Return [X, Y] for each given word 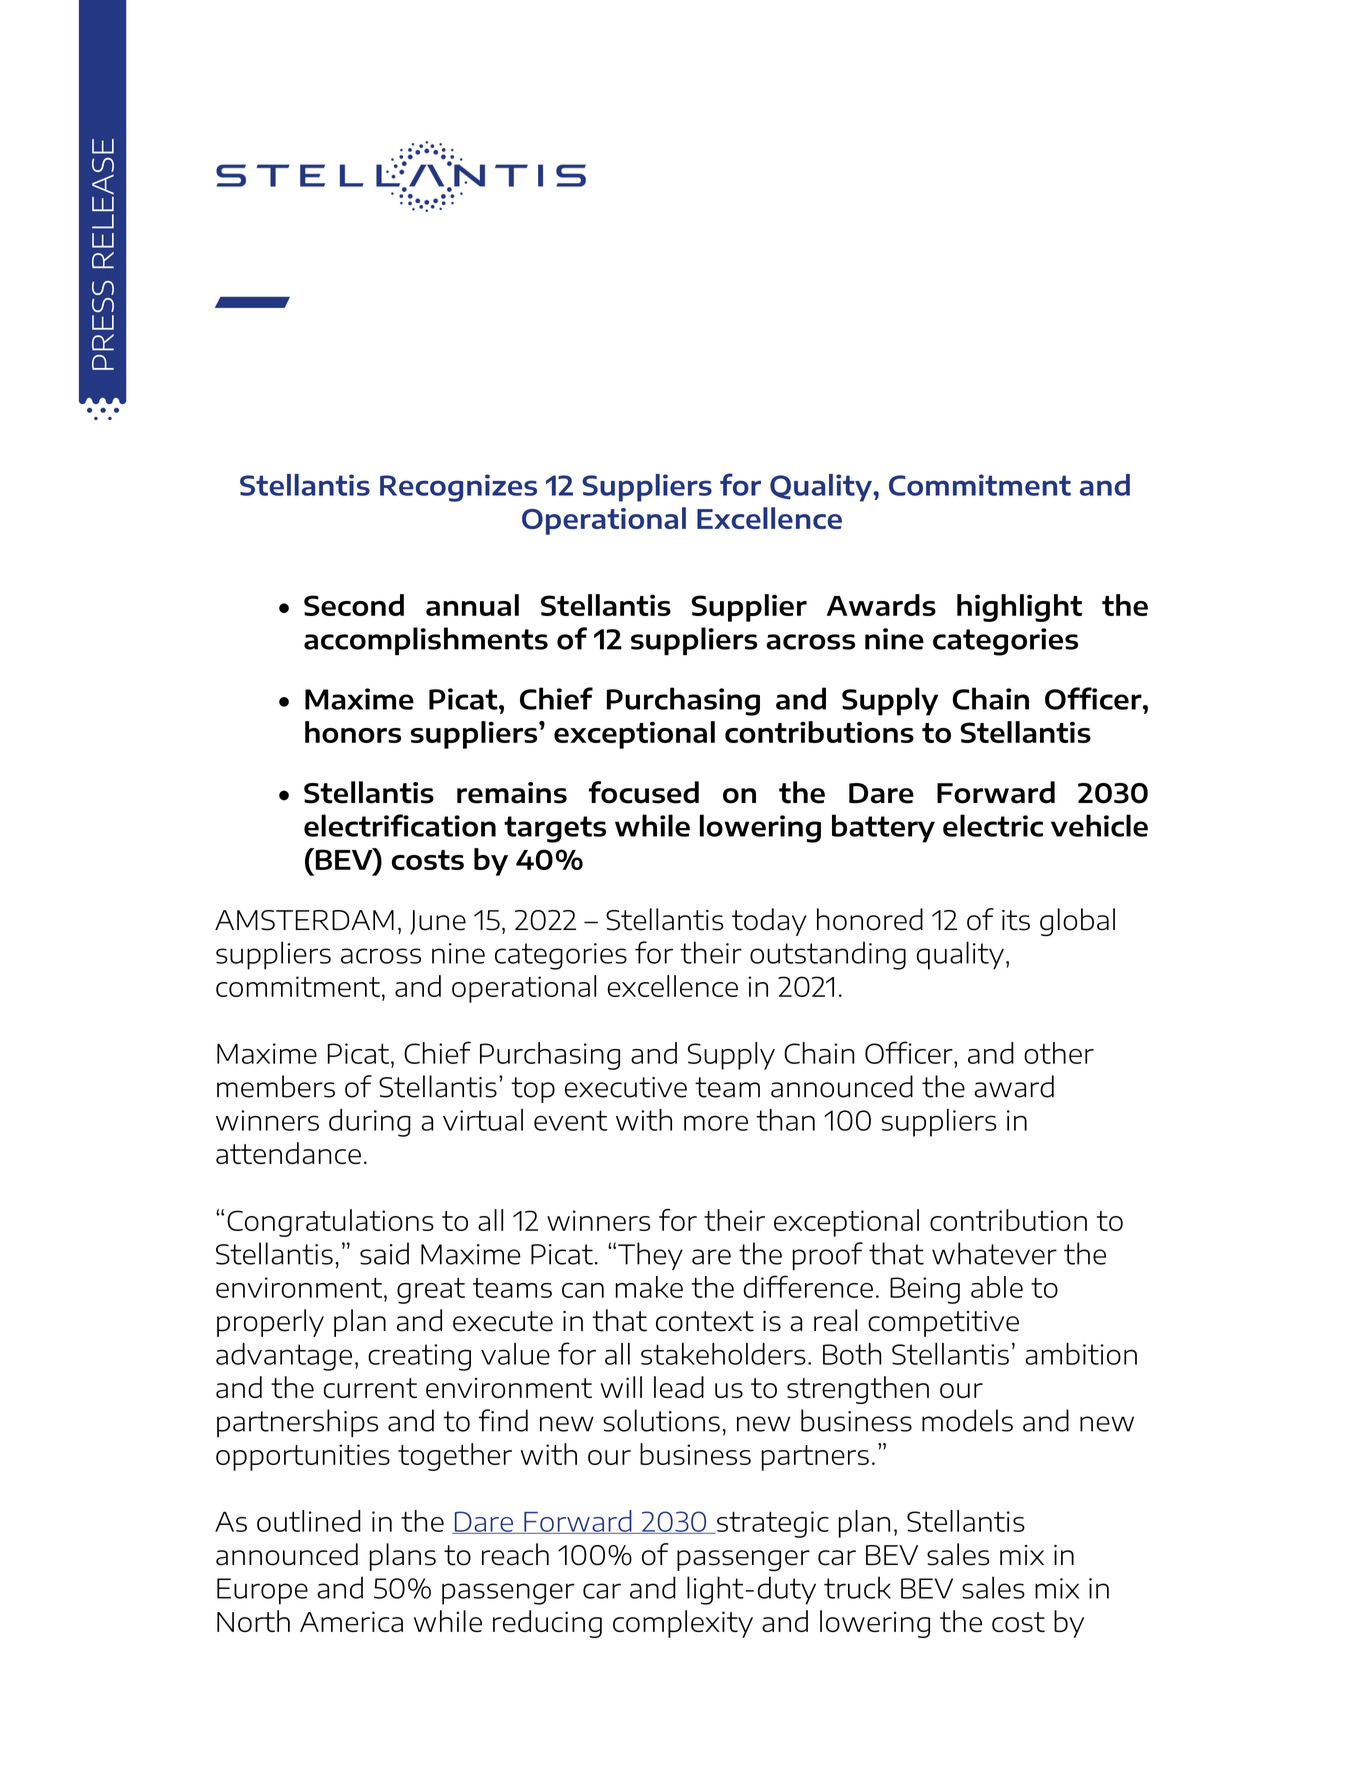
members [276, 1086]
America [351, 1621]
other [1059, 1053]
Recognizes [458, 488]
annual [472, 605]
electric [993, 825]
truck [857, 1587]
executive [626, 1087]
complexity [683, 1624]
